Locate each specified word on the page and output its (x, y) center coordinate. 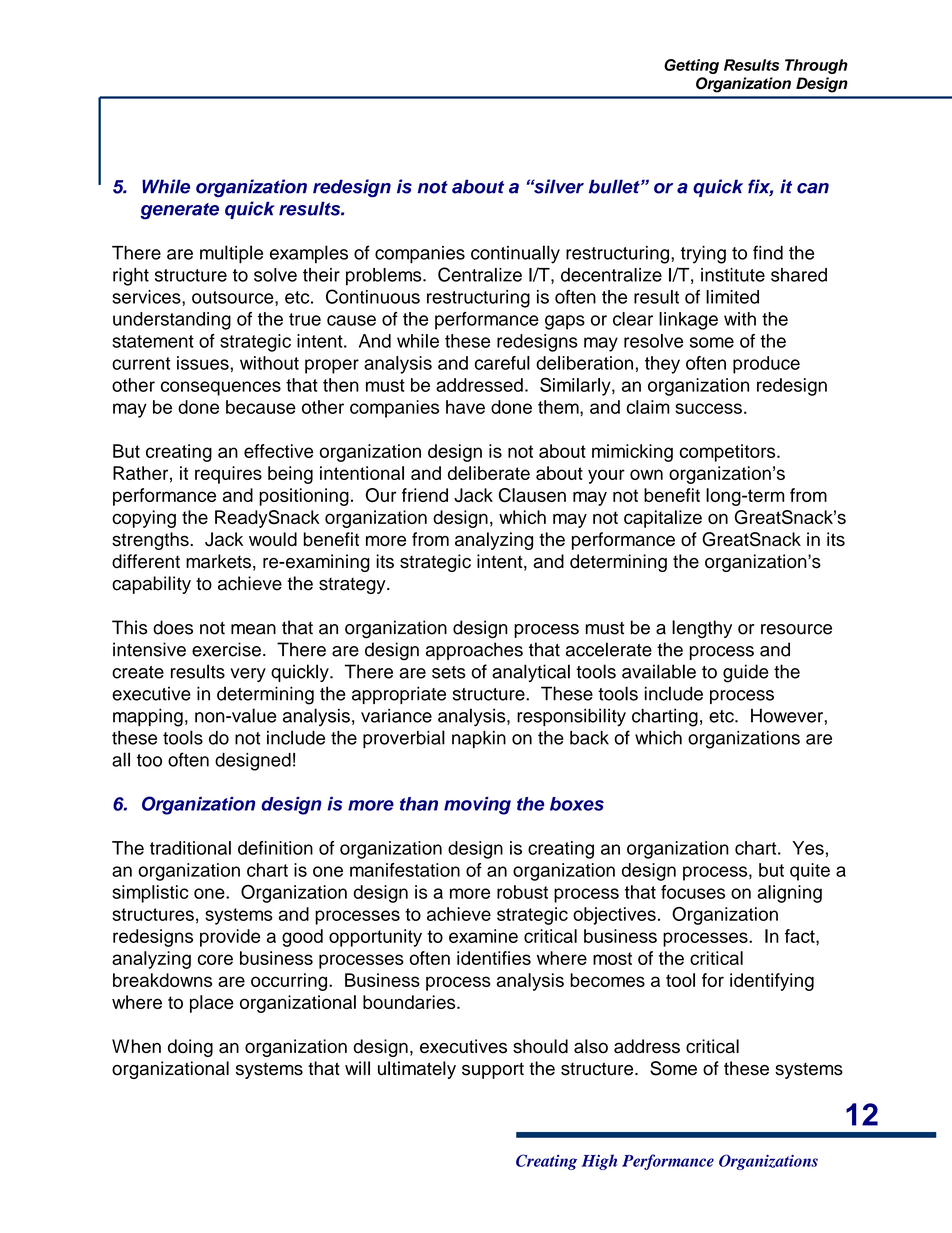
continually (515, 254)
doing (190, 1048)
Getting (691, 66)
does (173, 627)
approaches (474, 651)
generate (179, 211)
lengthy (702, 629)
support (493, 1070)
